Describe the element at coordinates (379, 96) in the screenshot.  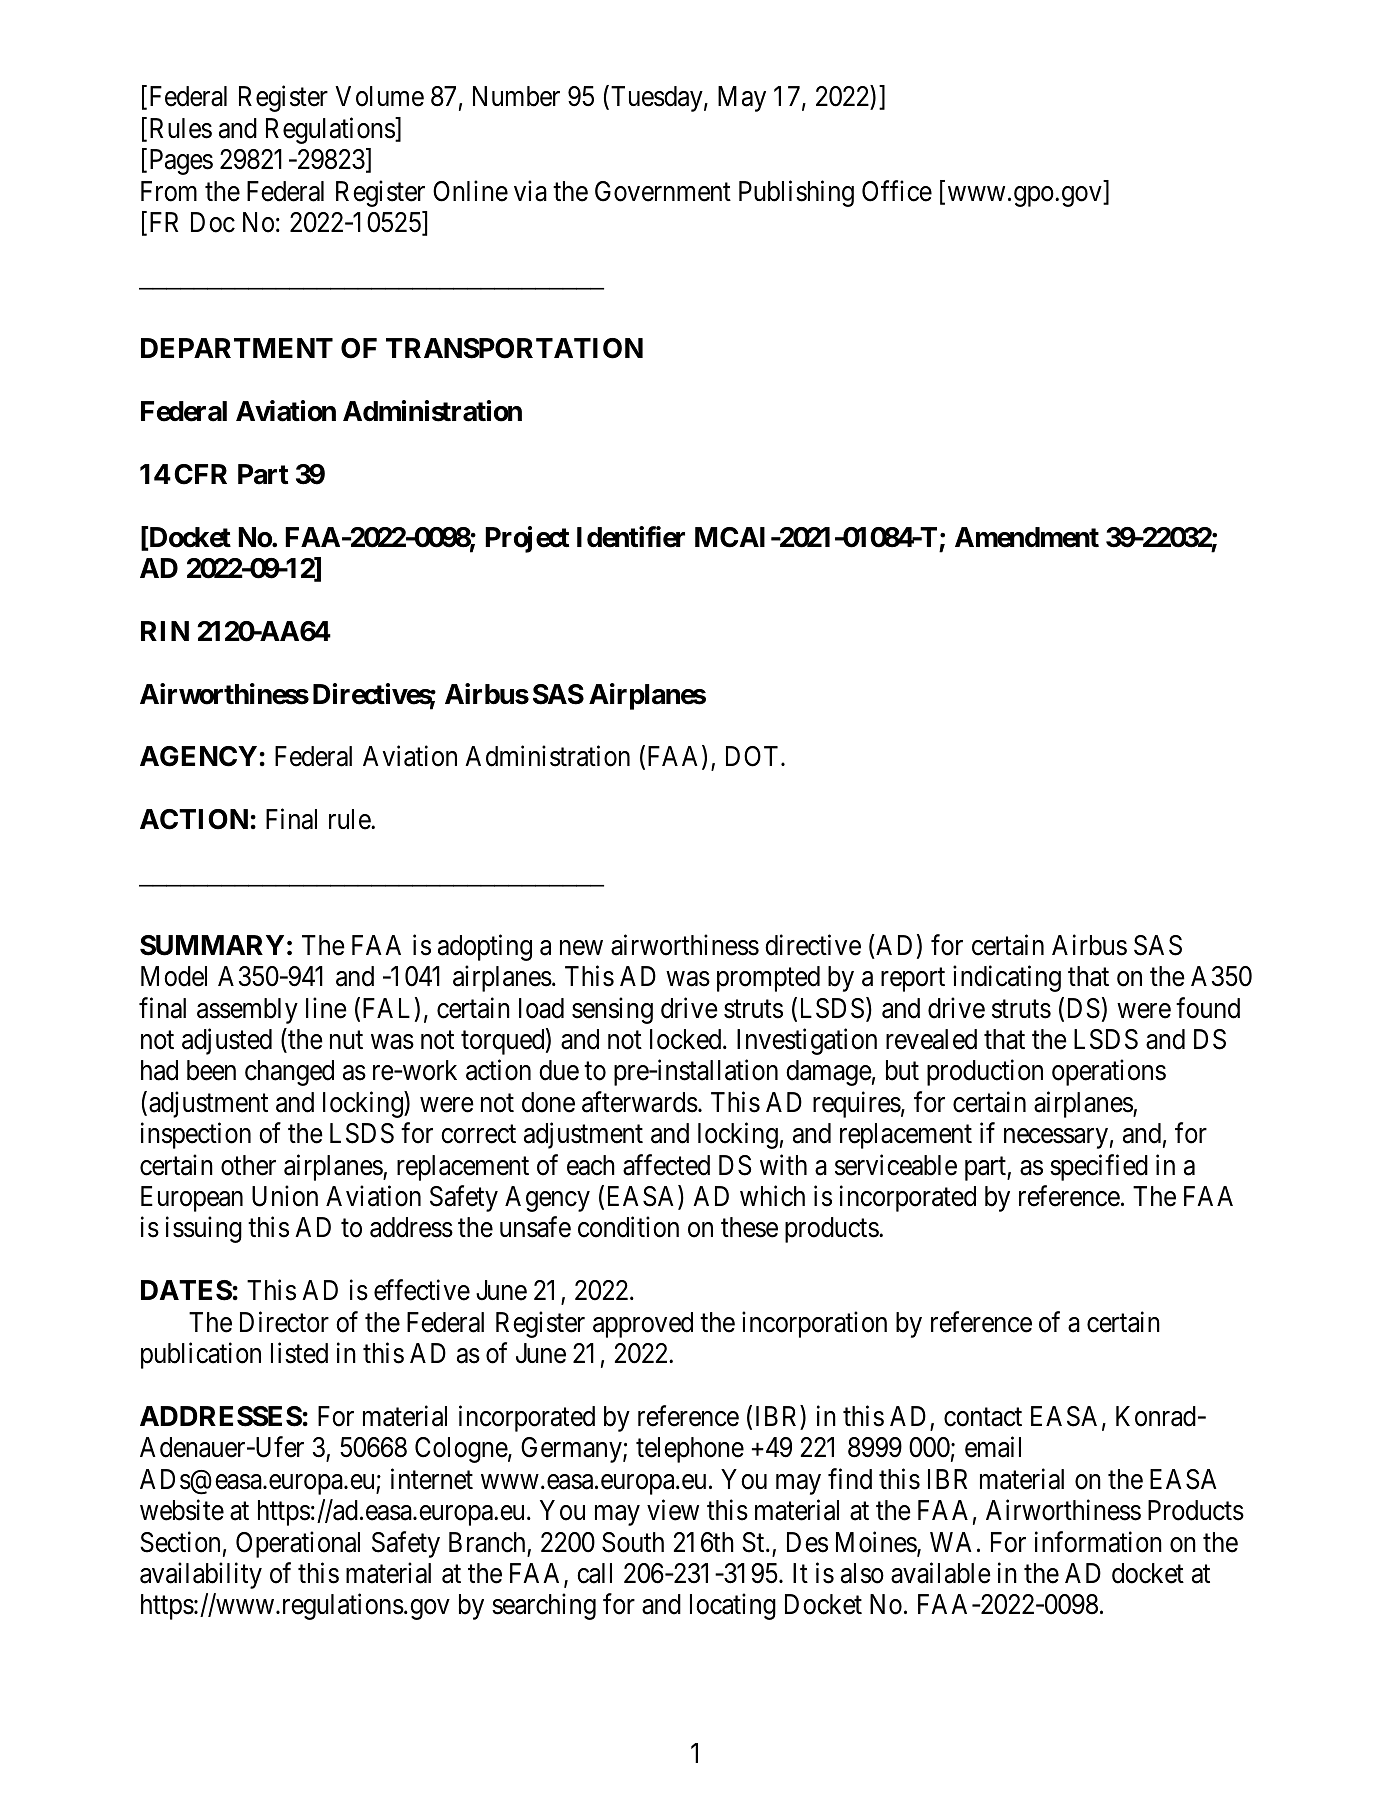
I see `Volume` at that location.
